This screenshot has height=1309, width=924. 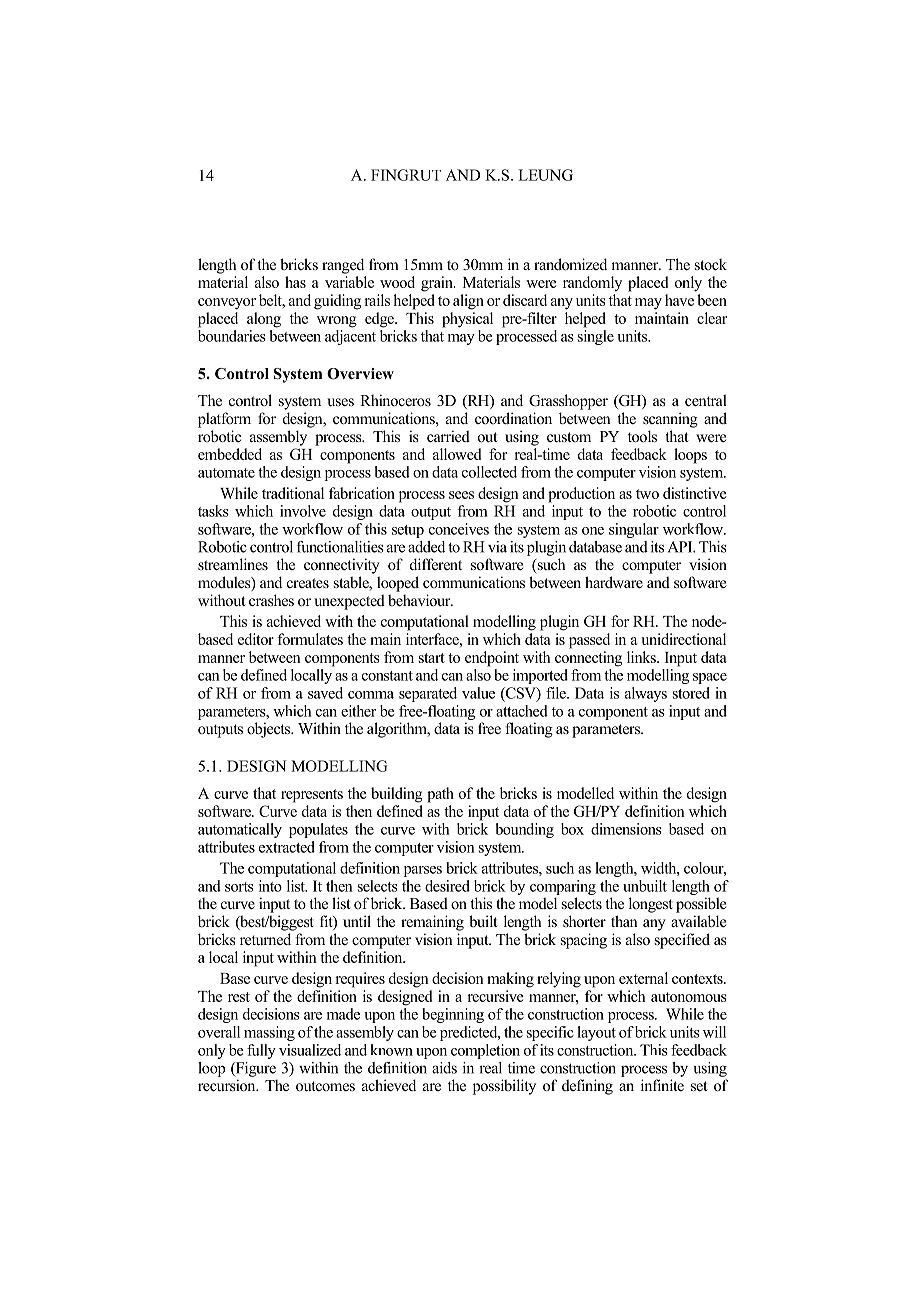 I want to click on has, so click(x=295, y=282).
